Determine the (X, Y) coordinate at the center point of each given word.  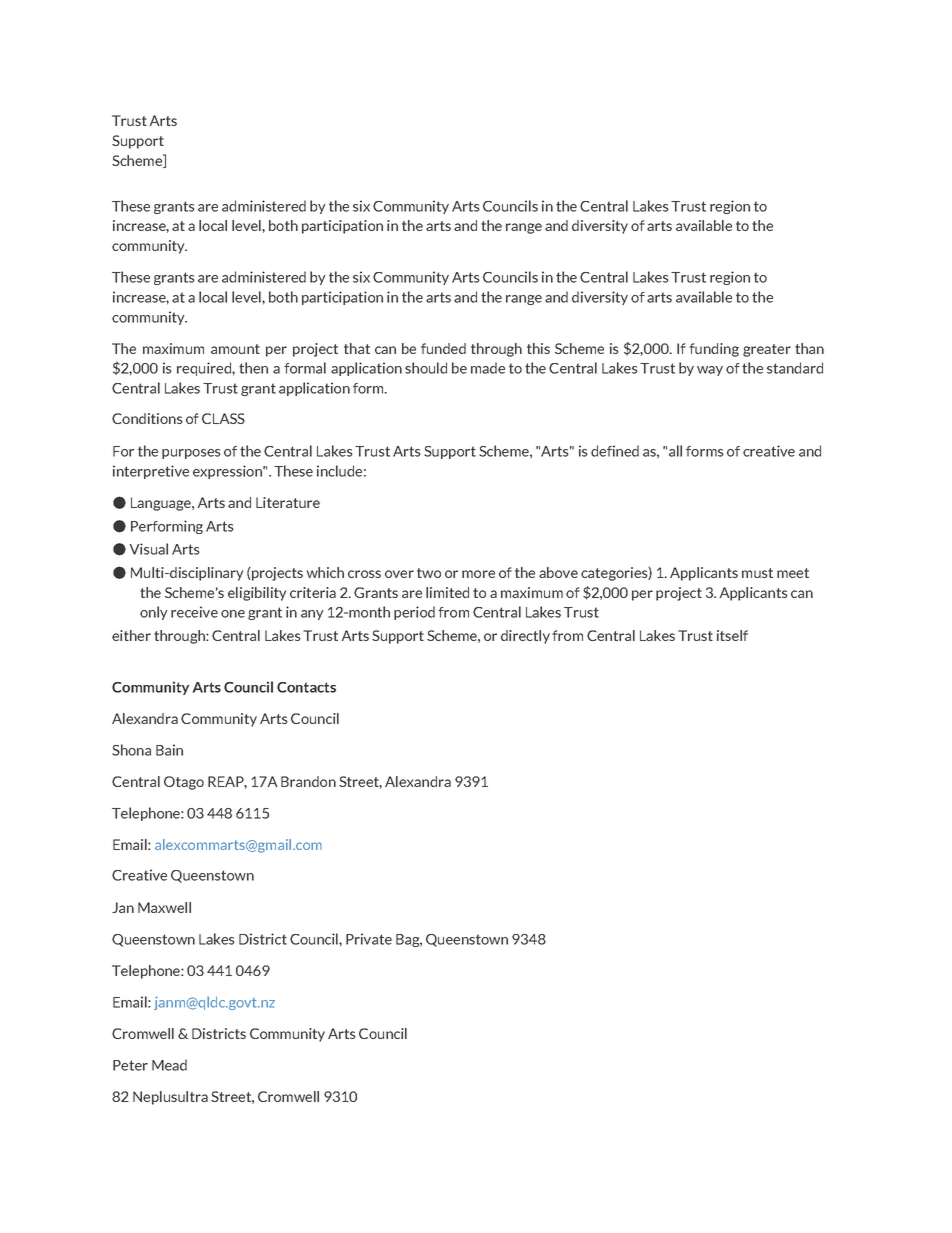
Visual (148, 549)
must (757, 573)
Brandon (308, 781)
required (205, 369)
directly (525, 637)
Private (369, 939)
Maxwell (164, 907)
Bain (169, 750)
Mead (169, 1065)
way (710, 371)
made (488, 368)
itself (732, 635)
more (478, 574)
